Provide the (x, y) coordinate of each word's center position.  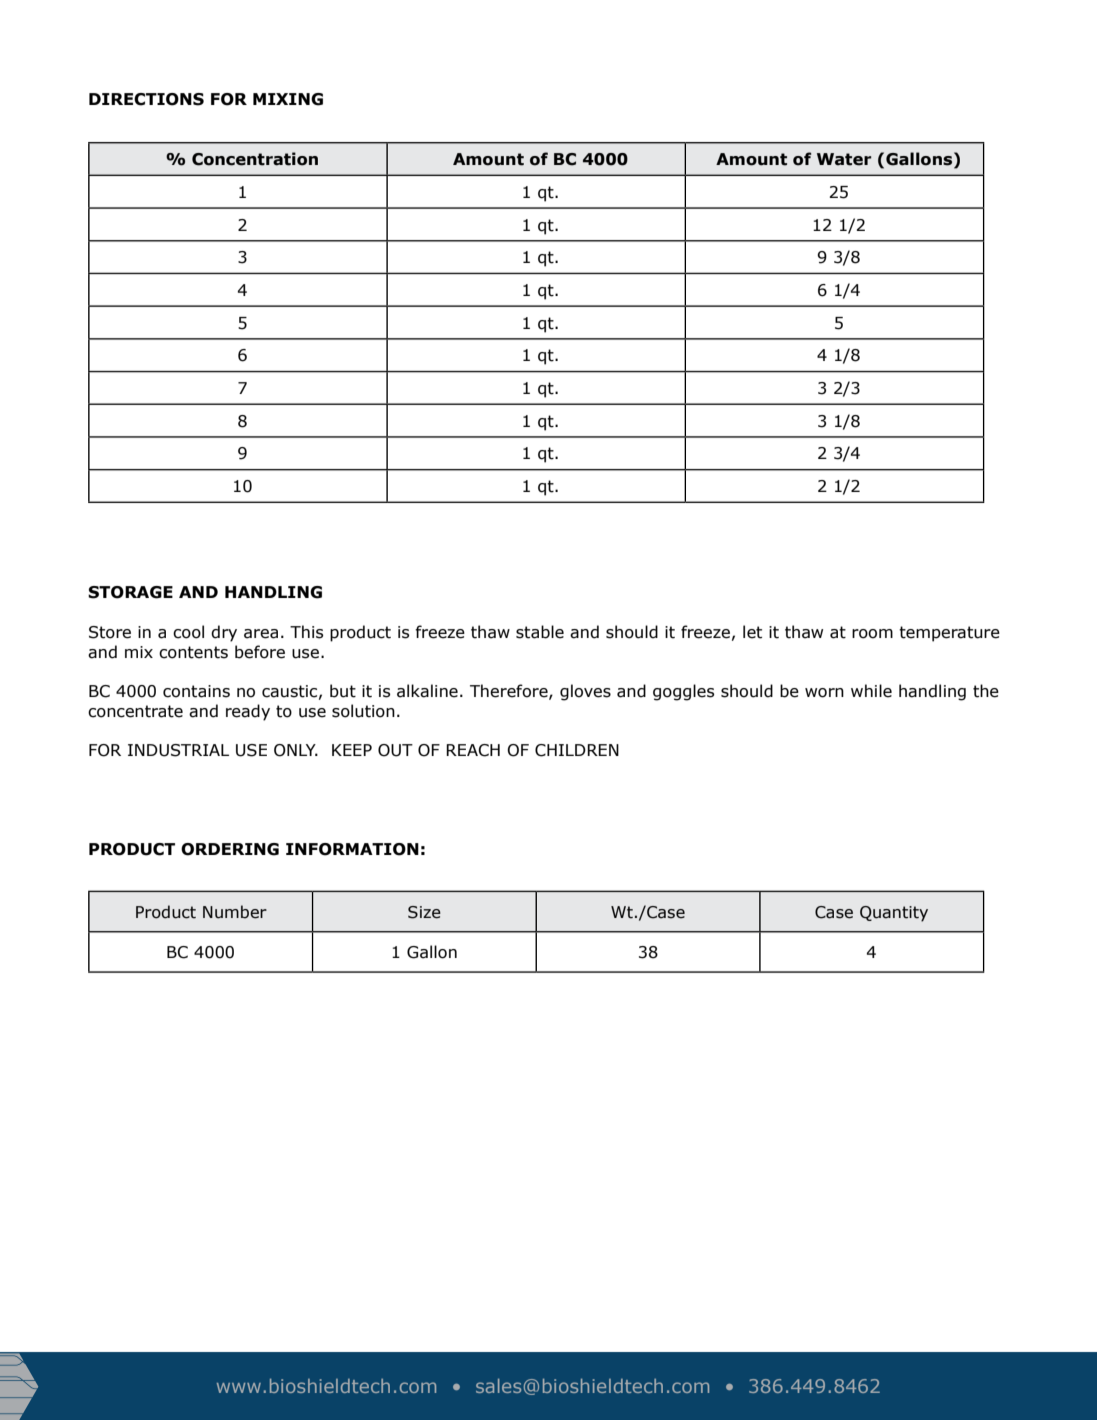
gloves (585, 692)
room (872, 634)
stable (540, 632)
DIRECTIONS (146, 99)
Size (424, 912)
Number (235, 912)
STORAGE (130, 592)
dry (224, 633)
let (752, 632)
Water (844, 159)
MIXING (288, 99)
